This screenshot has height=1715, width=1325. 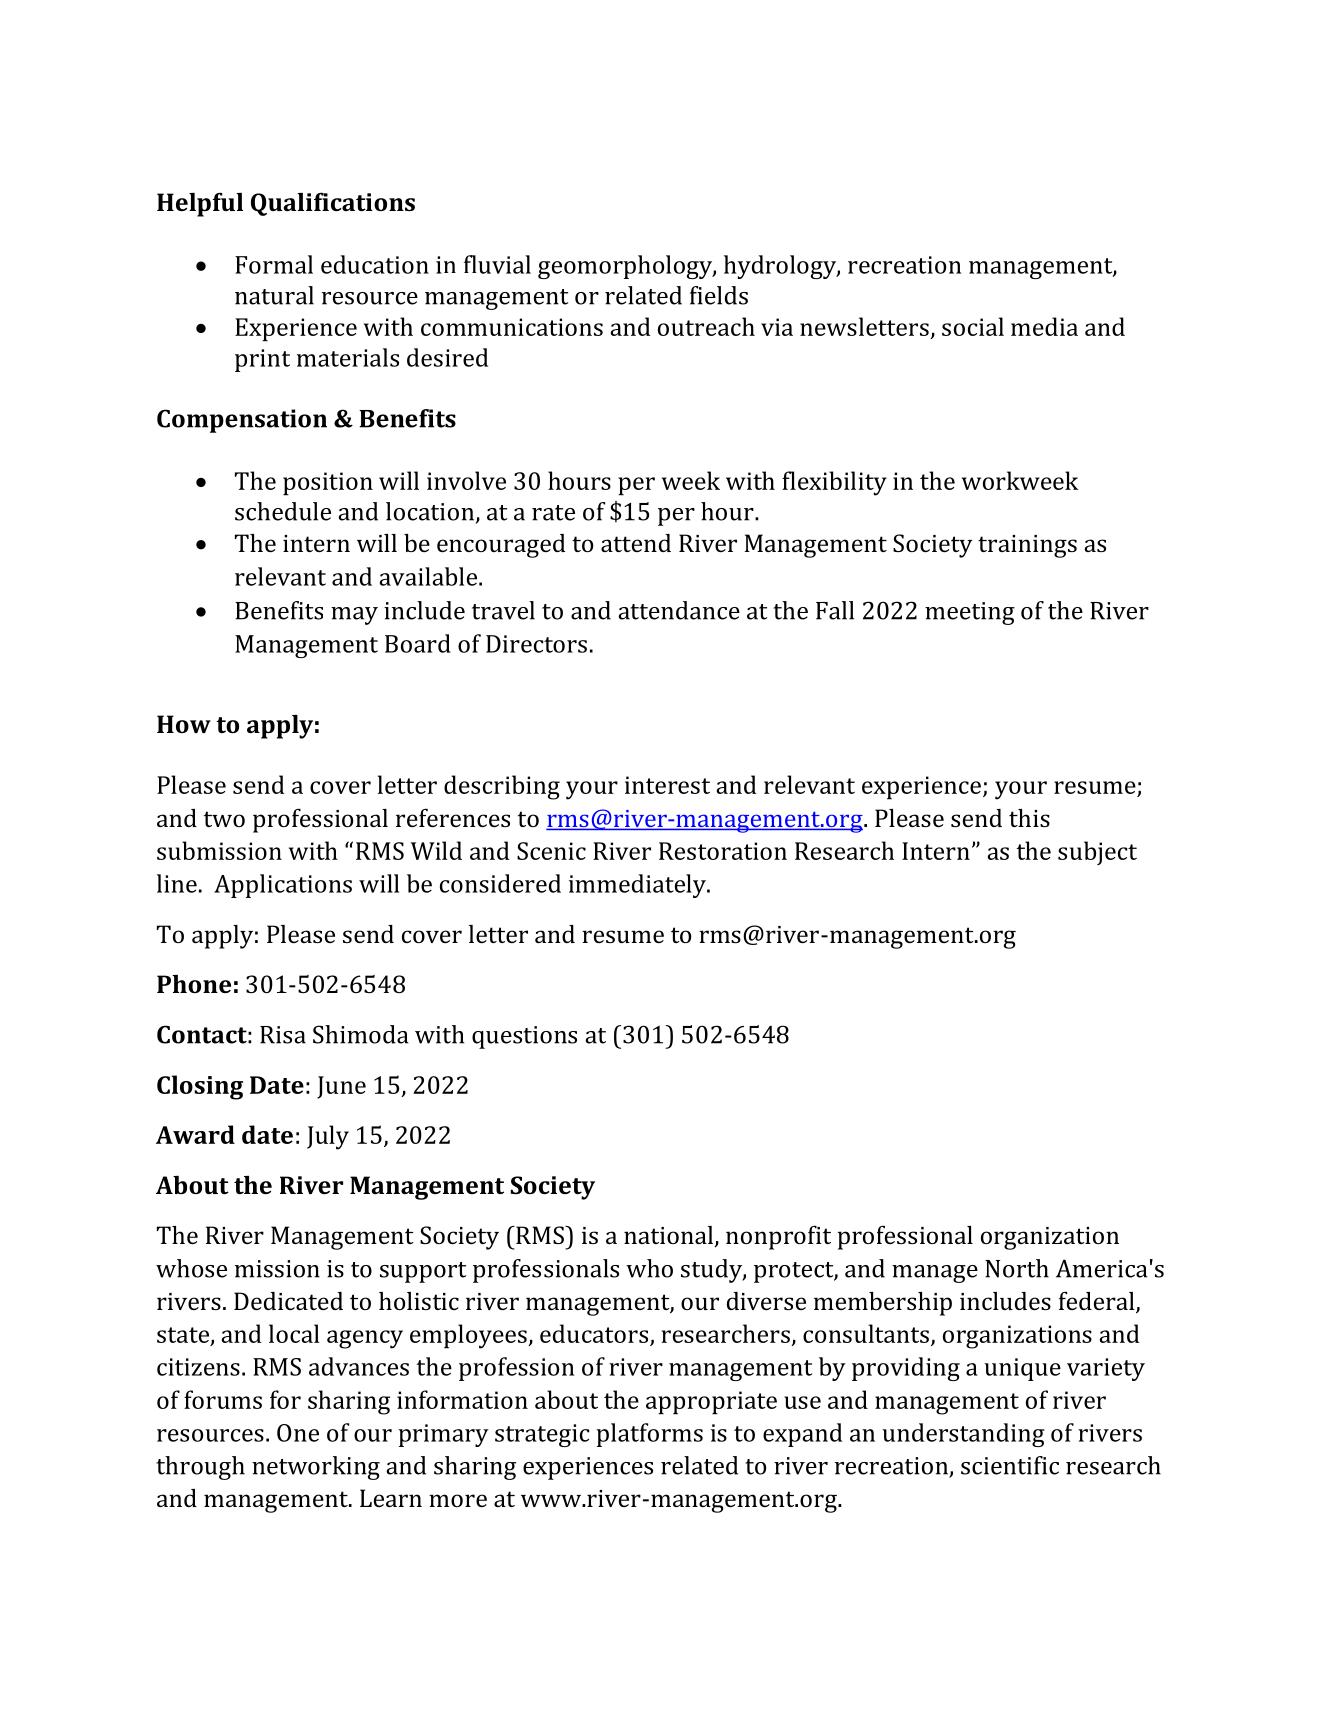 What do you see at coordinates (719, 295) in the screenshot?
I see `fields` at bounding box center [719, 295].
